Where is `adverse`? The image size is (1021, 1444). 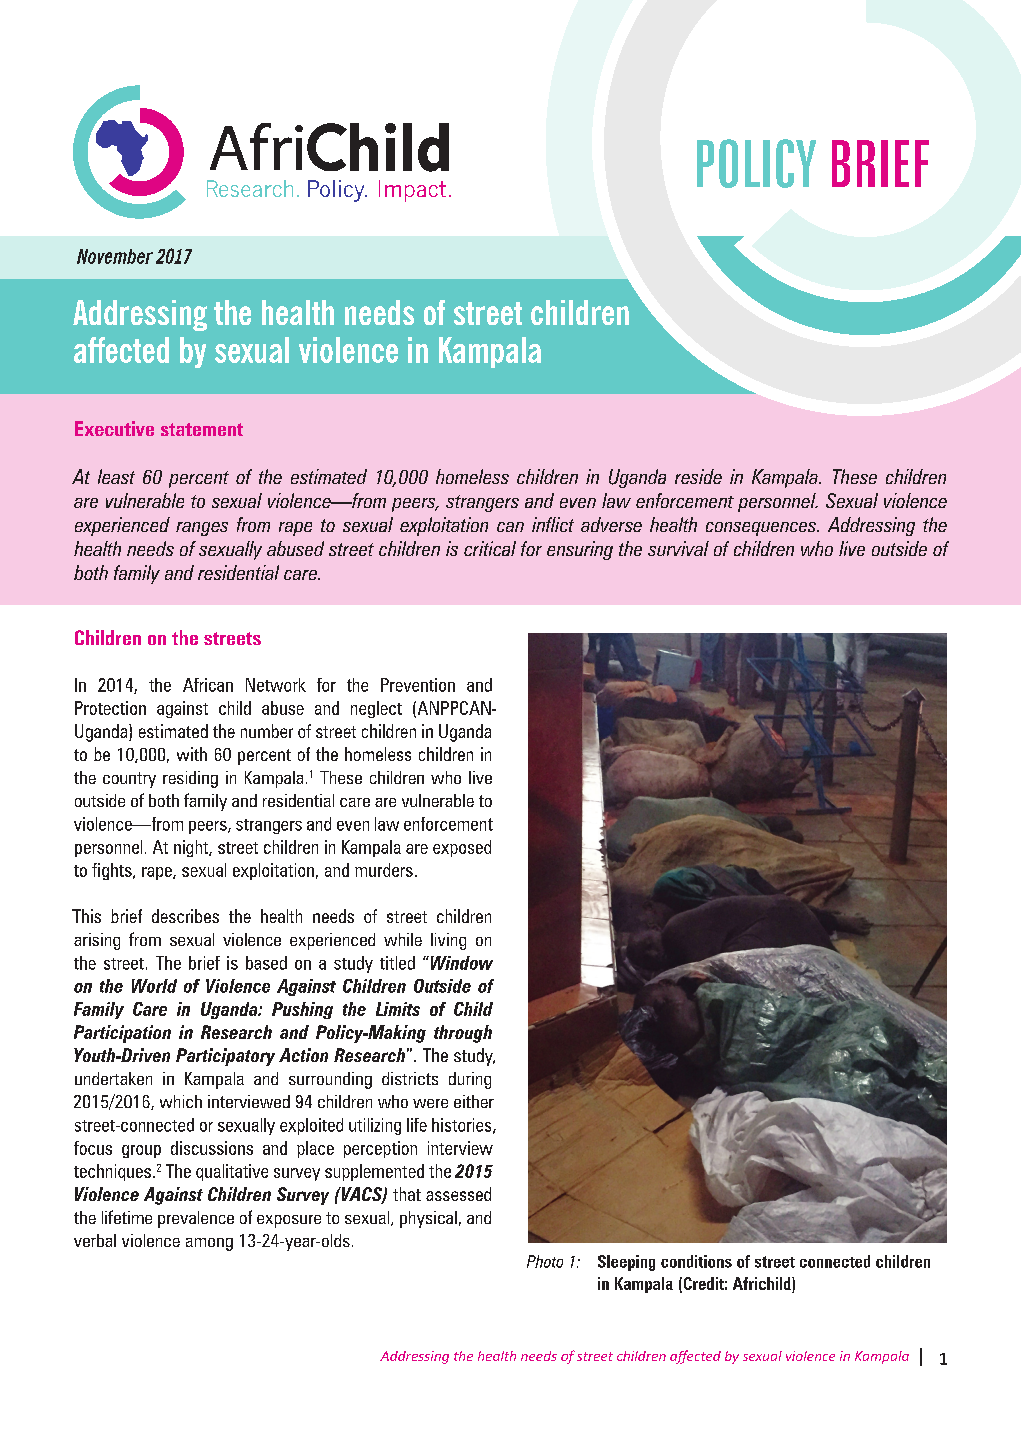
adverse is located at coordinates (611, 524).
